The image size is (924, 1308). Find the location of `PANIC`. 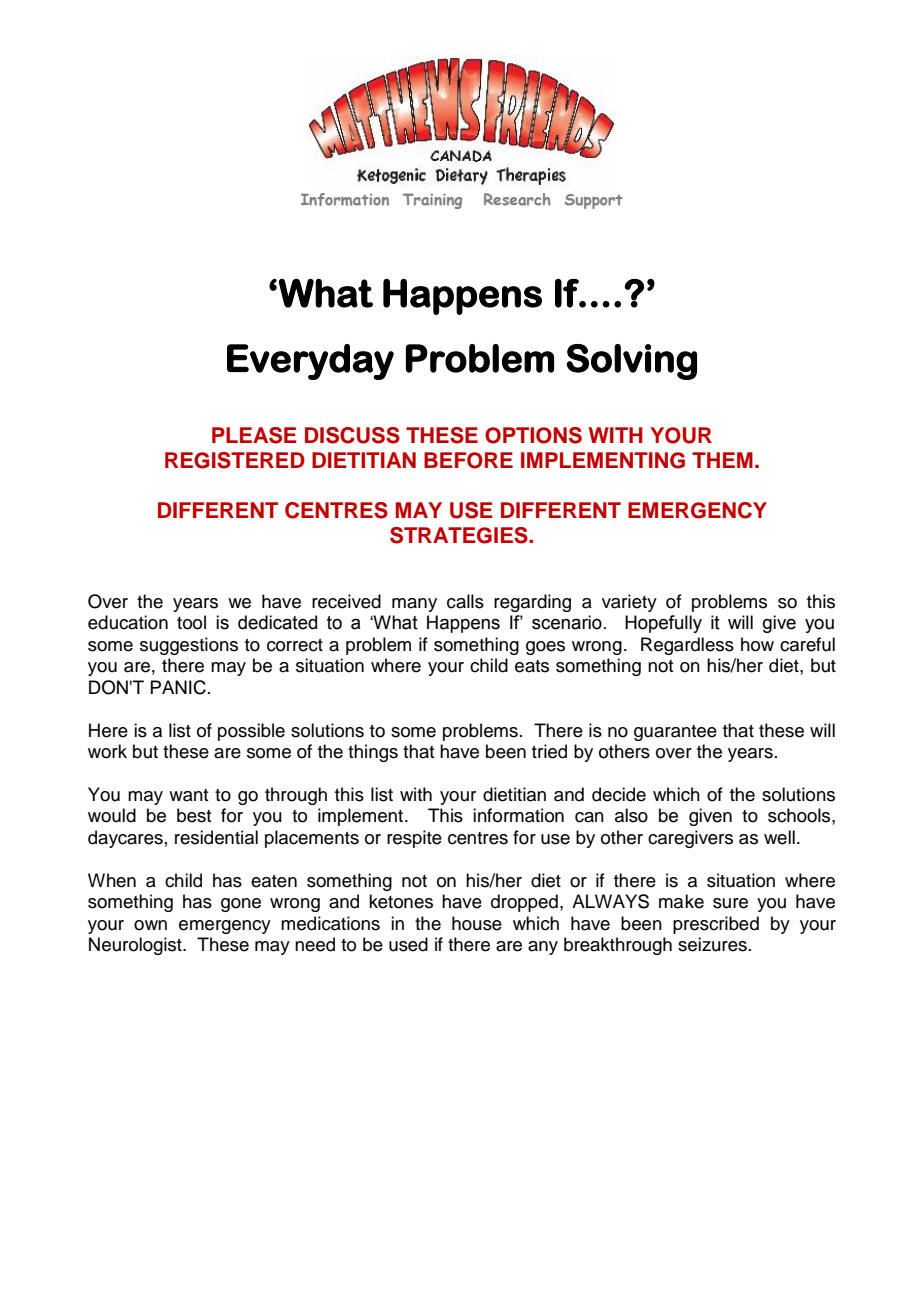

PANIC is located at coordinates (178, 687).
